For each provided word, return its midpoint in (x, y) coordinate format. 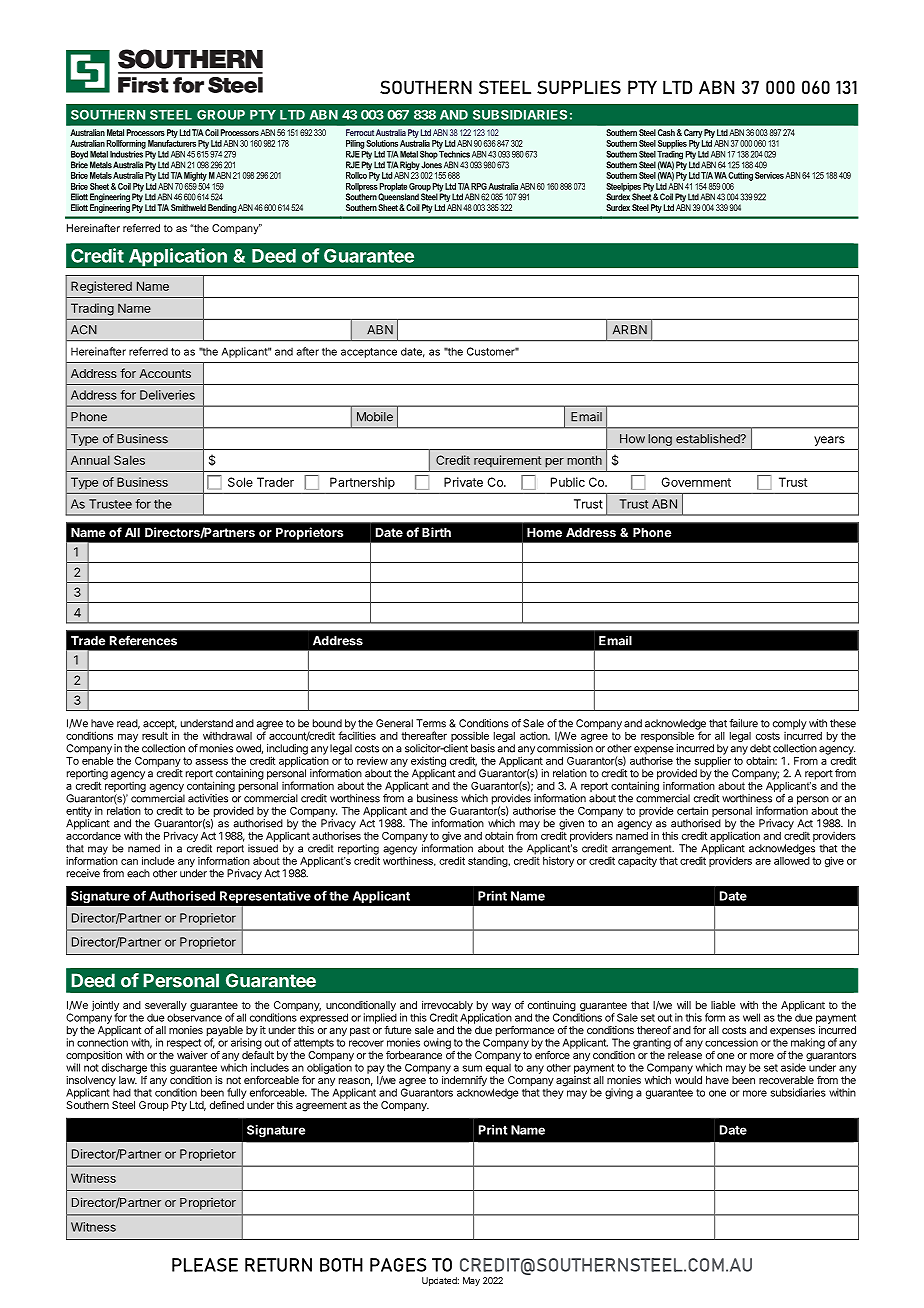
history (558, 861)
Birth (436, 532)
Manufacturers (172, 142)
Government (696, 482)
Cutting (740, 176)
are (763, 862)
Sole (240, 482)
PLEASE (205, 1265)
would (688, 1080)
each (138, 873)
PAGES (398, 1265)
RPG (479, 186)
